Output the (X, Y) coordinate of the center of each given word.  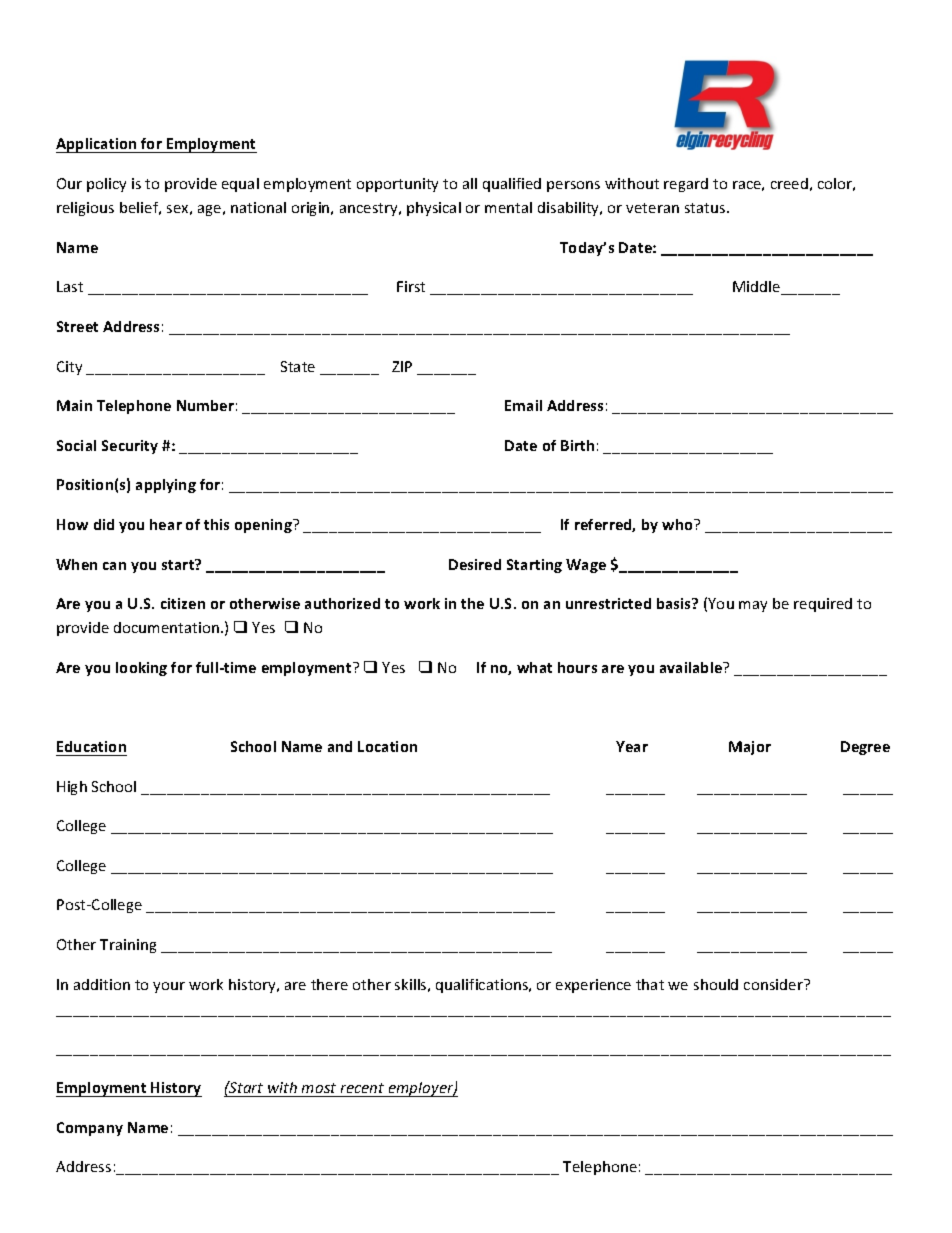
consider (774, 984)
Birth (577, 445)
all (470, 183)
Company (90, 1129)
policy (106, 185)
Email (523, 405)
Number (205, 405)
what (534, 667)
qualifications (483, 986)
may (753, 606)
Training (128, 946)
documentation (168, 627)
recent (362, 1088)
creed (789, 183)
